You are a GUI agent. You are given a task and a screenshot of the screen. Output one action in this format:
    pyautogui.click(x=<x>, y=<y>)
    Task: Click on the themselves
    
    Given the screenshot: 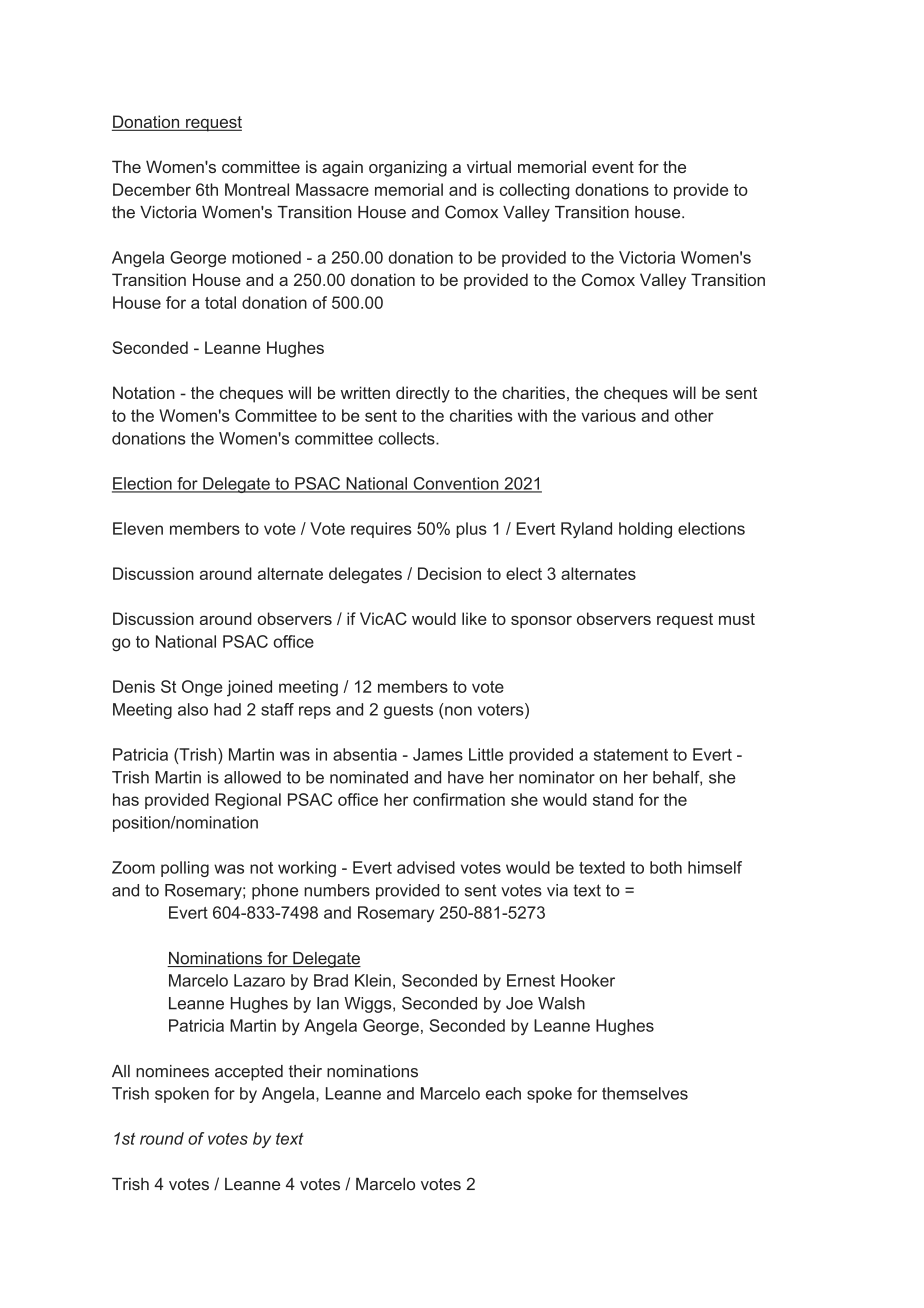 What is the action you would take?
    pyautogui.click(x=645, y=1093)
